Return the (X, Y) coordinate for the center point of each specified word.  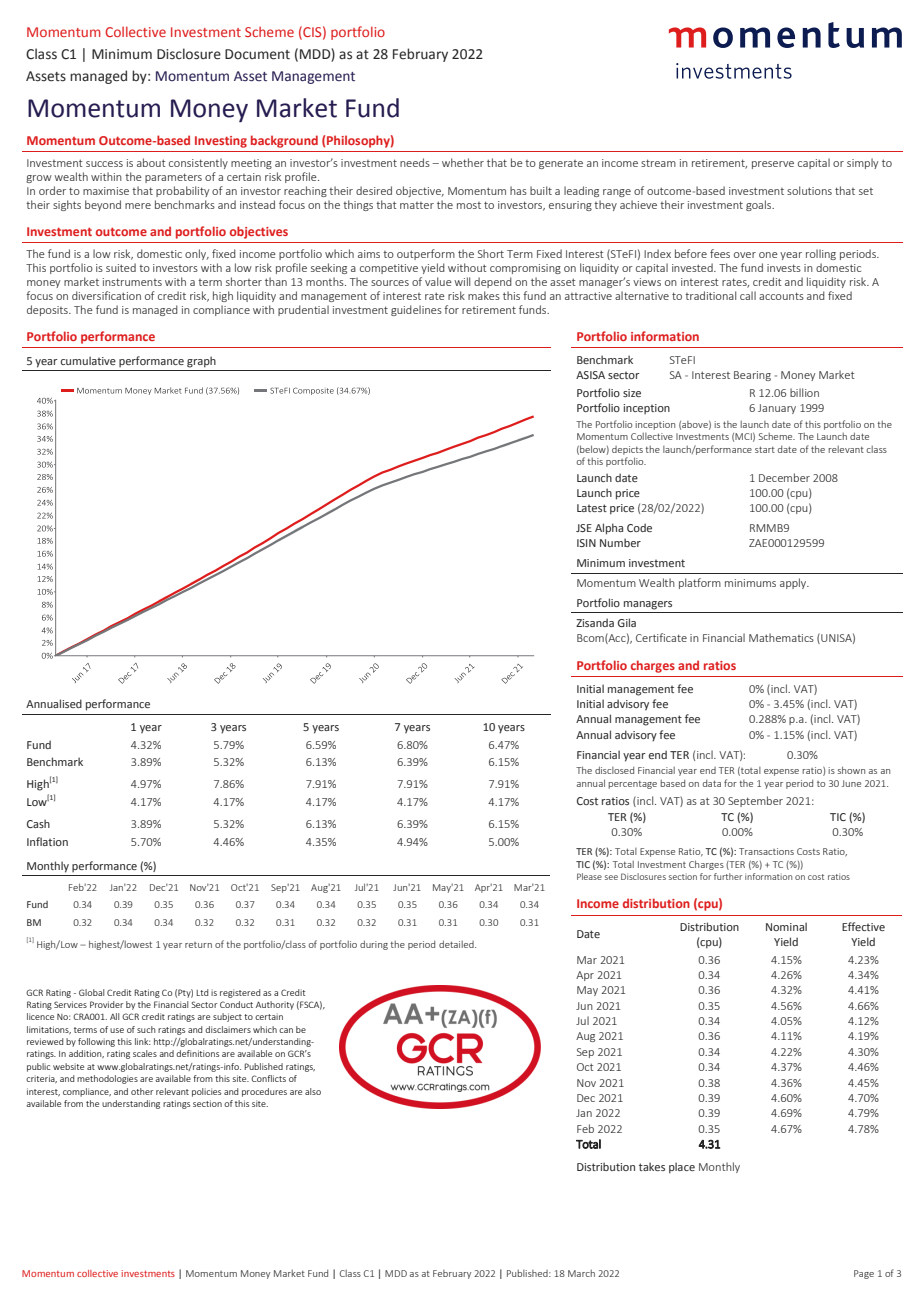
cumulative (88, 360)
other (142, 1091)
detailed (457, 944)
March (581, 1273)
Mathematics (781, 637)
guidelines (416, 310)
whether (463, 162)
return (198, 945)
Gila (627, 622)
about (151, 162)
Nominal (786, 926)
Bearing (752, 376)
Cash (38, 823)
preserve (773, 165)
